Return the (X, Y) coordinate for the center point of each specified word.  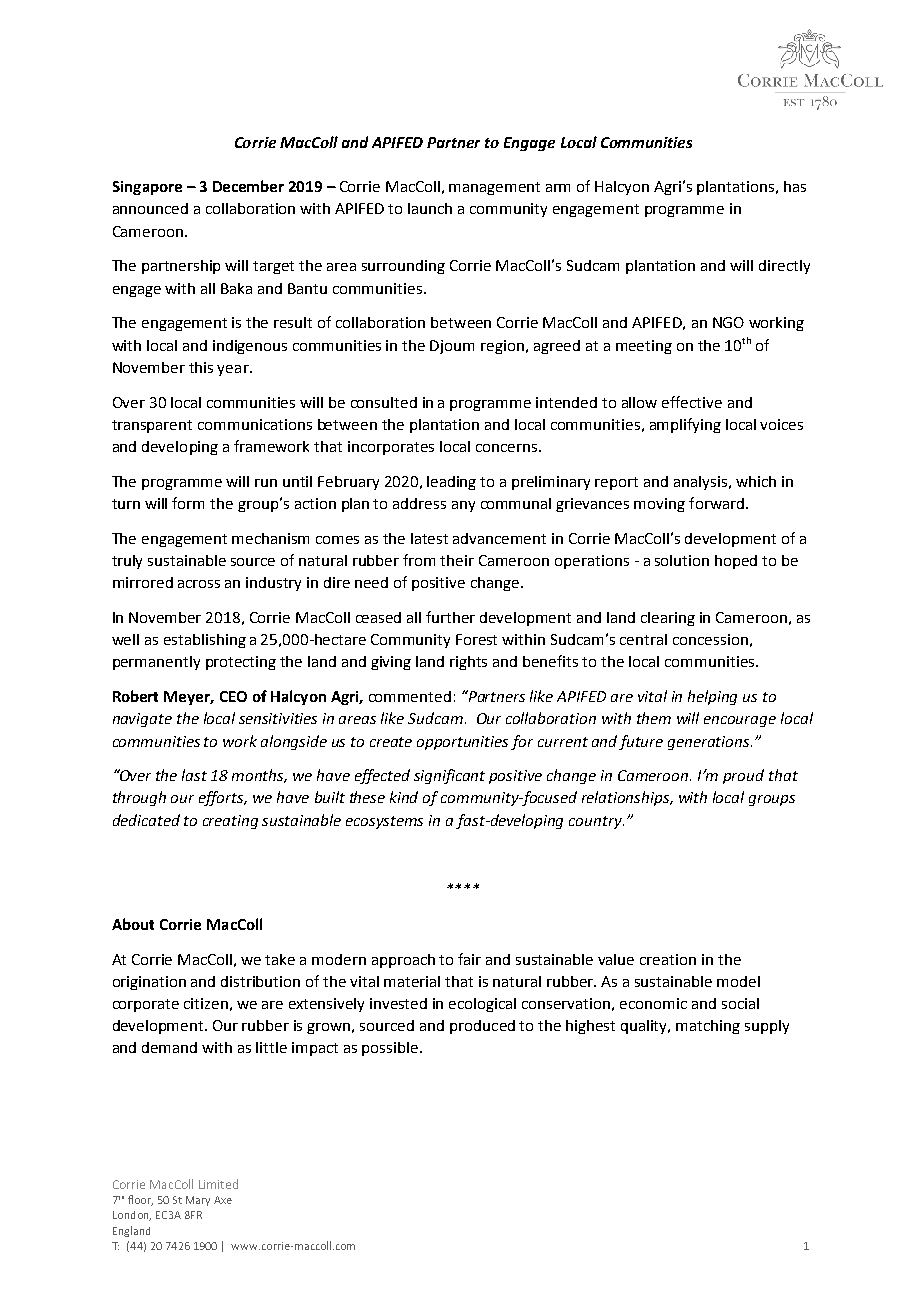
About (133, 924)
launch (430, 208)
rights (468, 663)
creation (668, 959)
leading (451, 483)
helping (712, 697)
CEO (233, 696)
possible (390, 1049)
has (795, 186)
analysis (700, 483)
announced (150, 208)
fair (469, 959)
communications (255, 424)
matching (708, 1027)
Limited (218, 1184)
